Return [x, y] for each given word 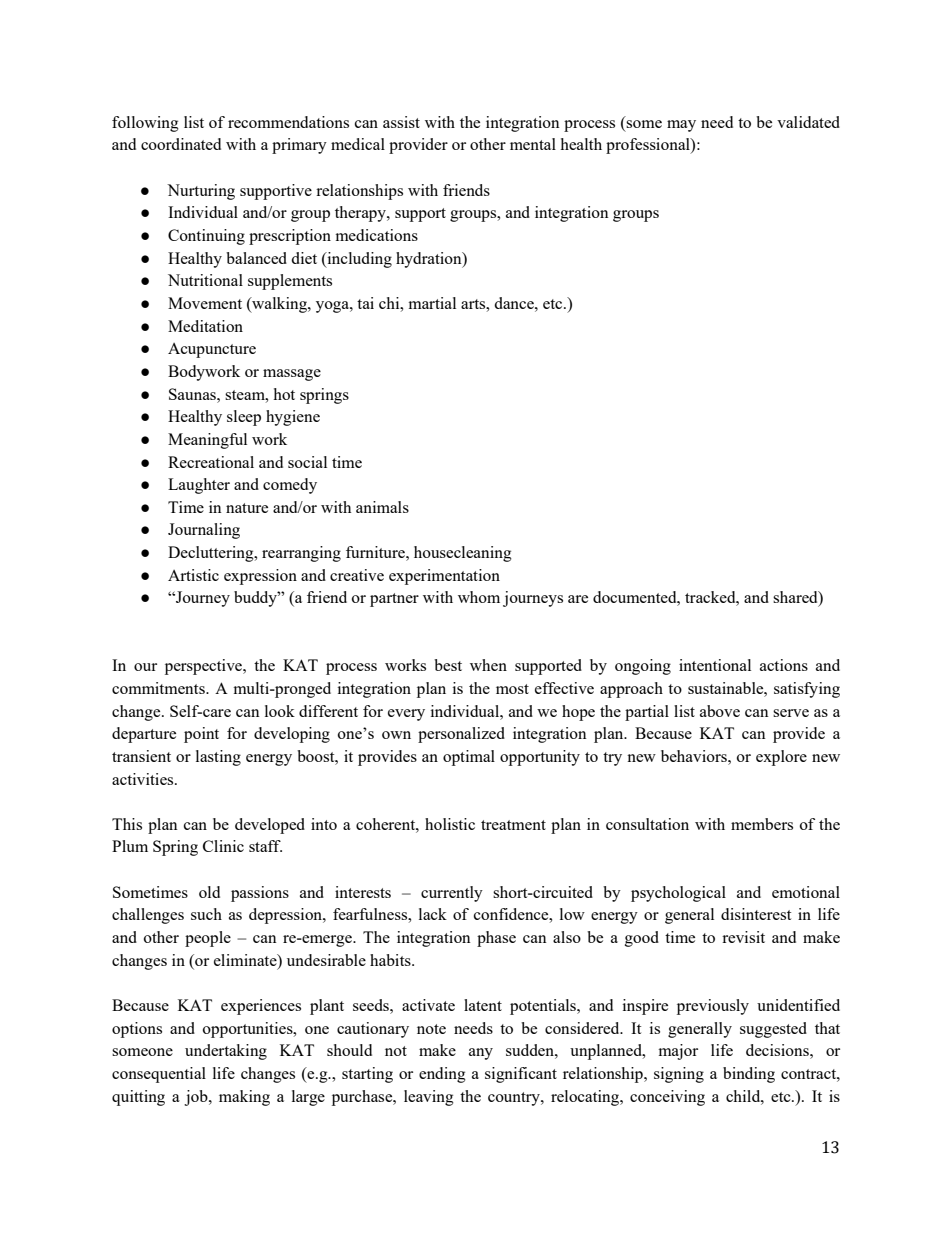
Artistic [193, 575]
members [762, 824]
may [681, 126]
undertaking [226, 1052]
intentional [715, 665]
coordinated [181, 144]
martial [432, 303]
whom [479, 597]
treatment [513, 825]
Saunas [193, 394]
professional [649, 146]
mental [533, 144]
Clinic [223, 846]
